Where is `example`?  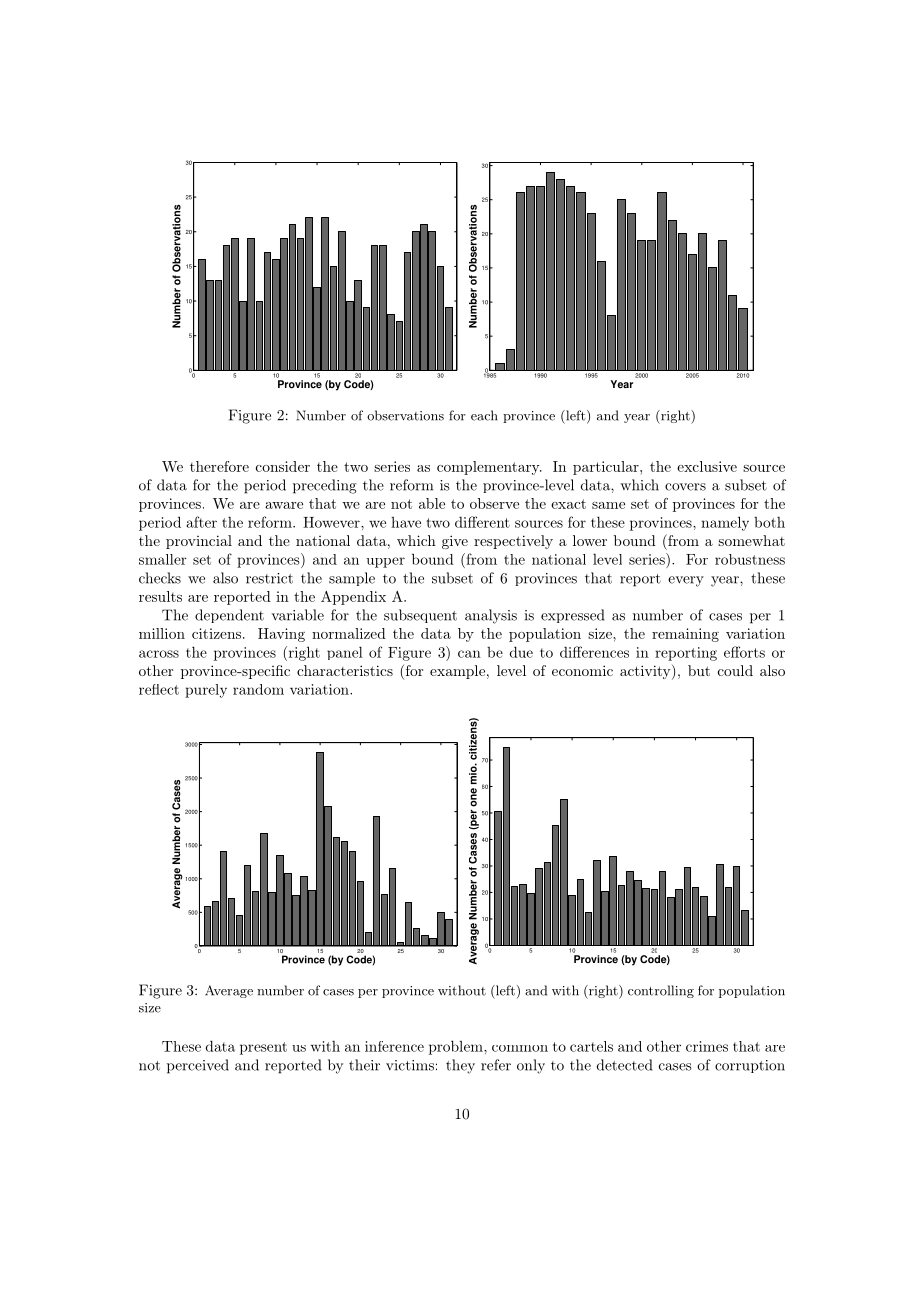 example is located at coordinates (457, 672).
